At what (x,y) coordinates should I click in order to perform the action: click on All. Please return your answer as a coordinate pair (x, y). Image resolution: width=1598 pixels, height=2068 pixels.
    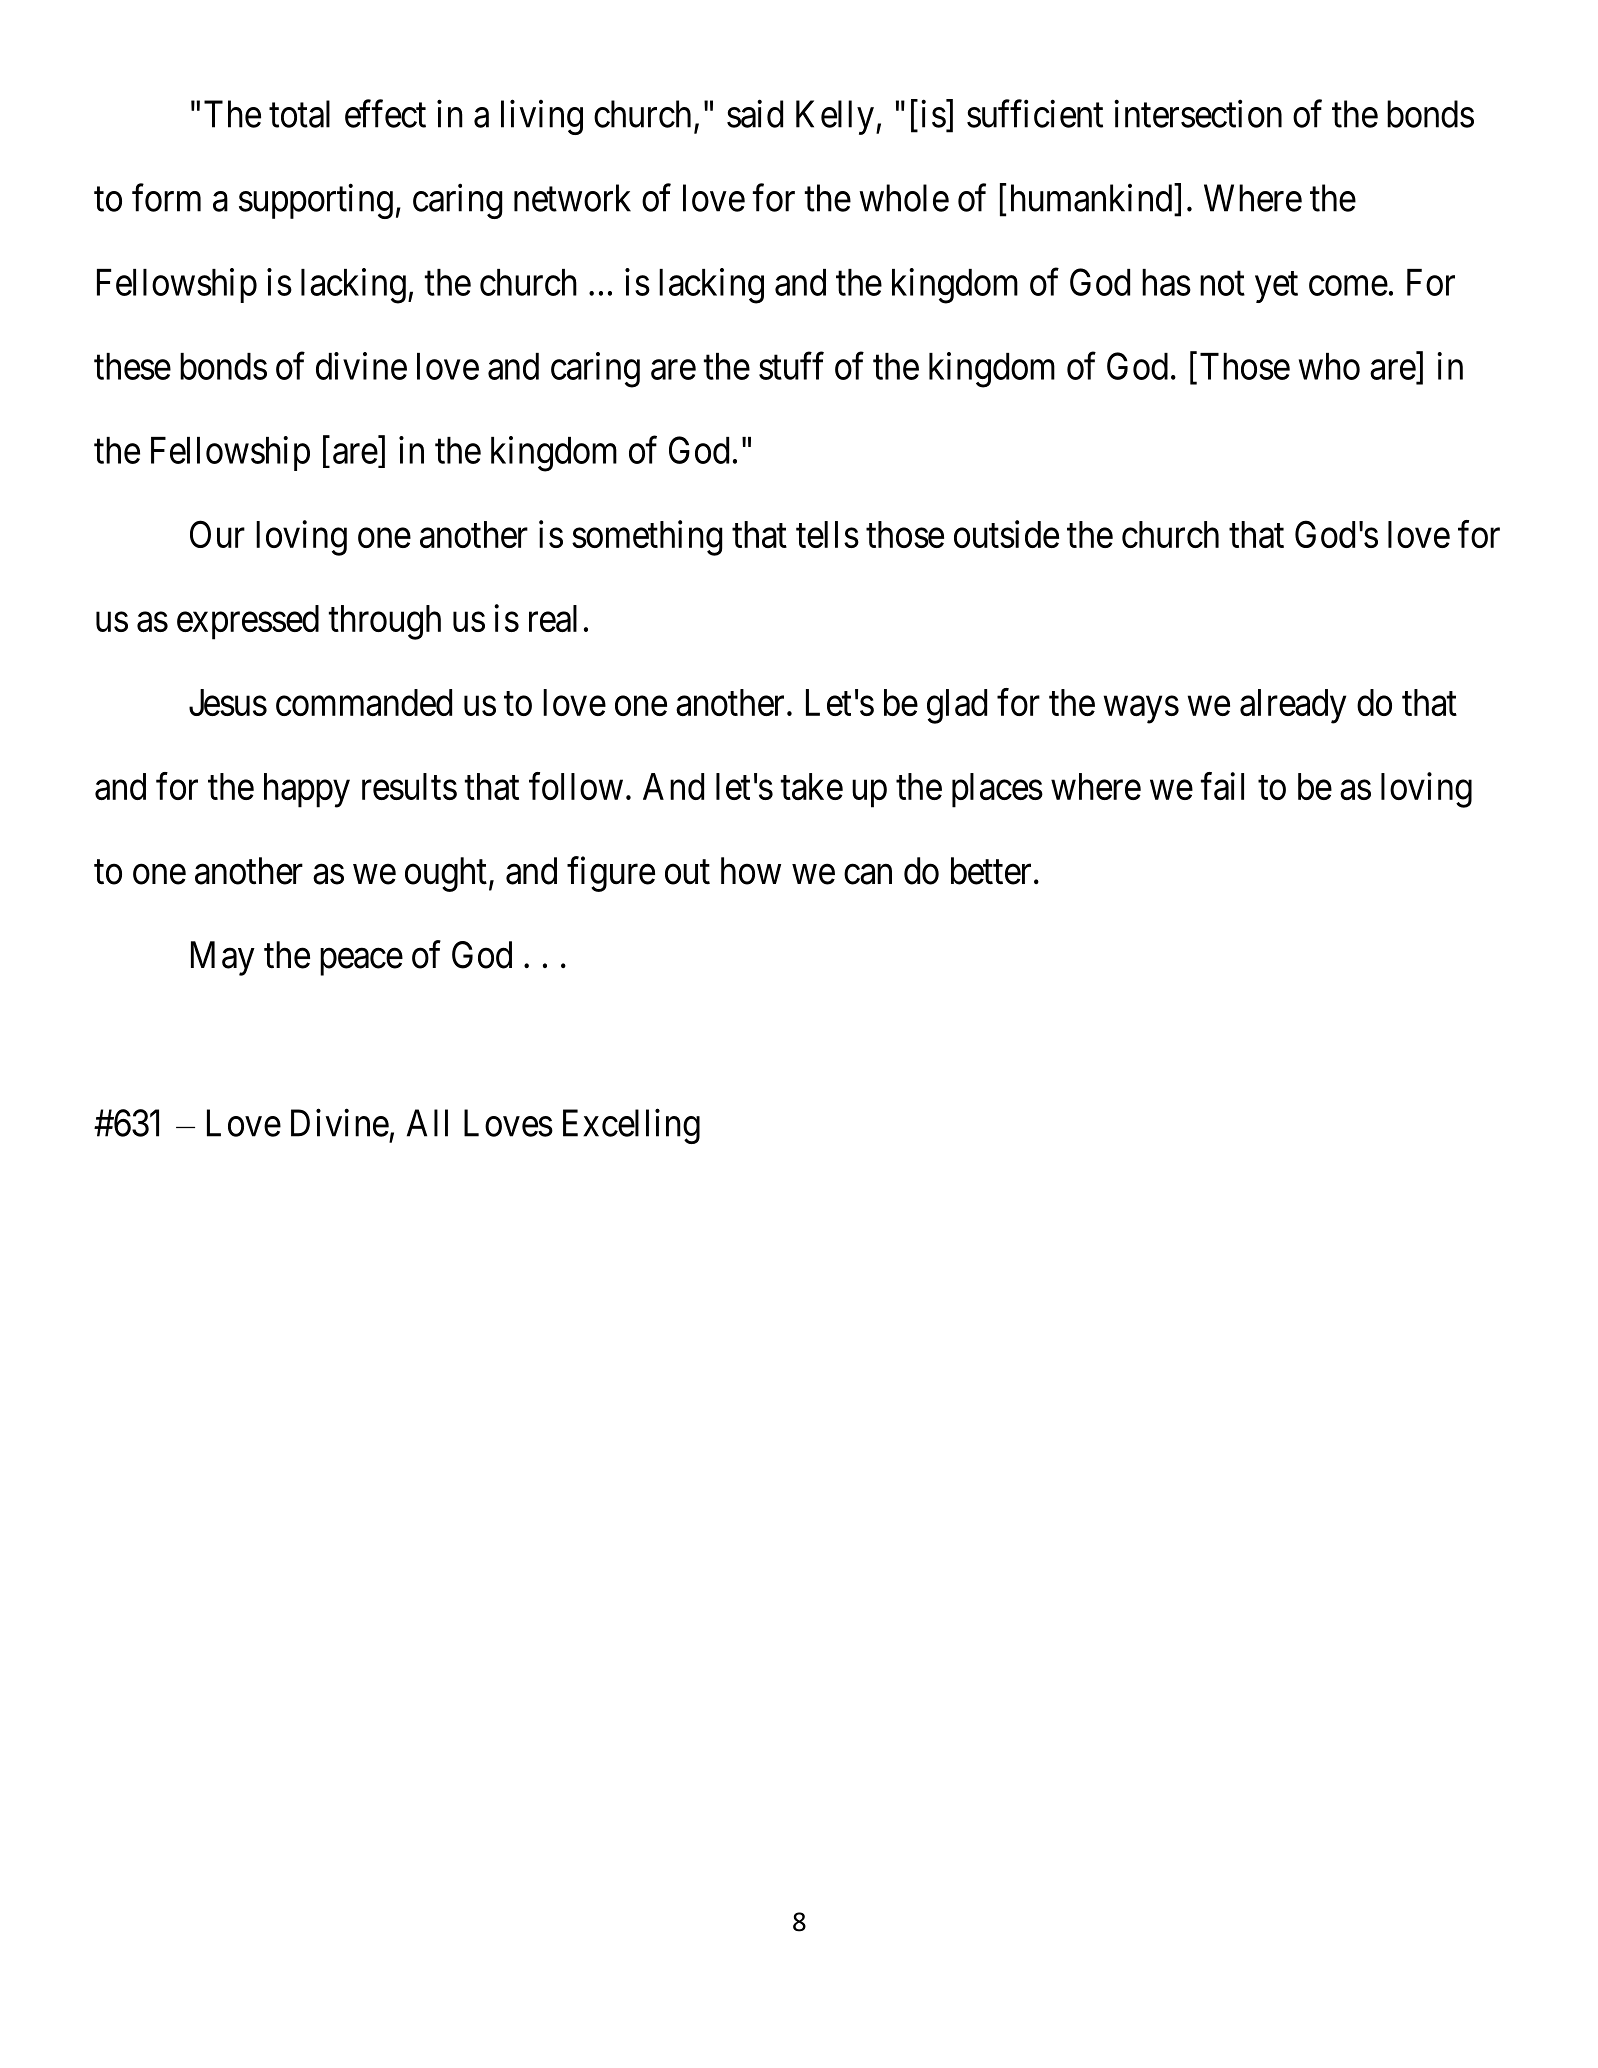
    Looking at the image, I should click on (427, 1123).
